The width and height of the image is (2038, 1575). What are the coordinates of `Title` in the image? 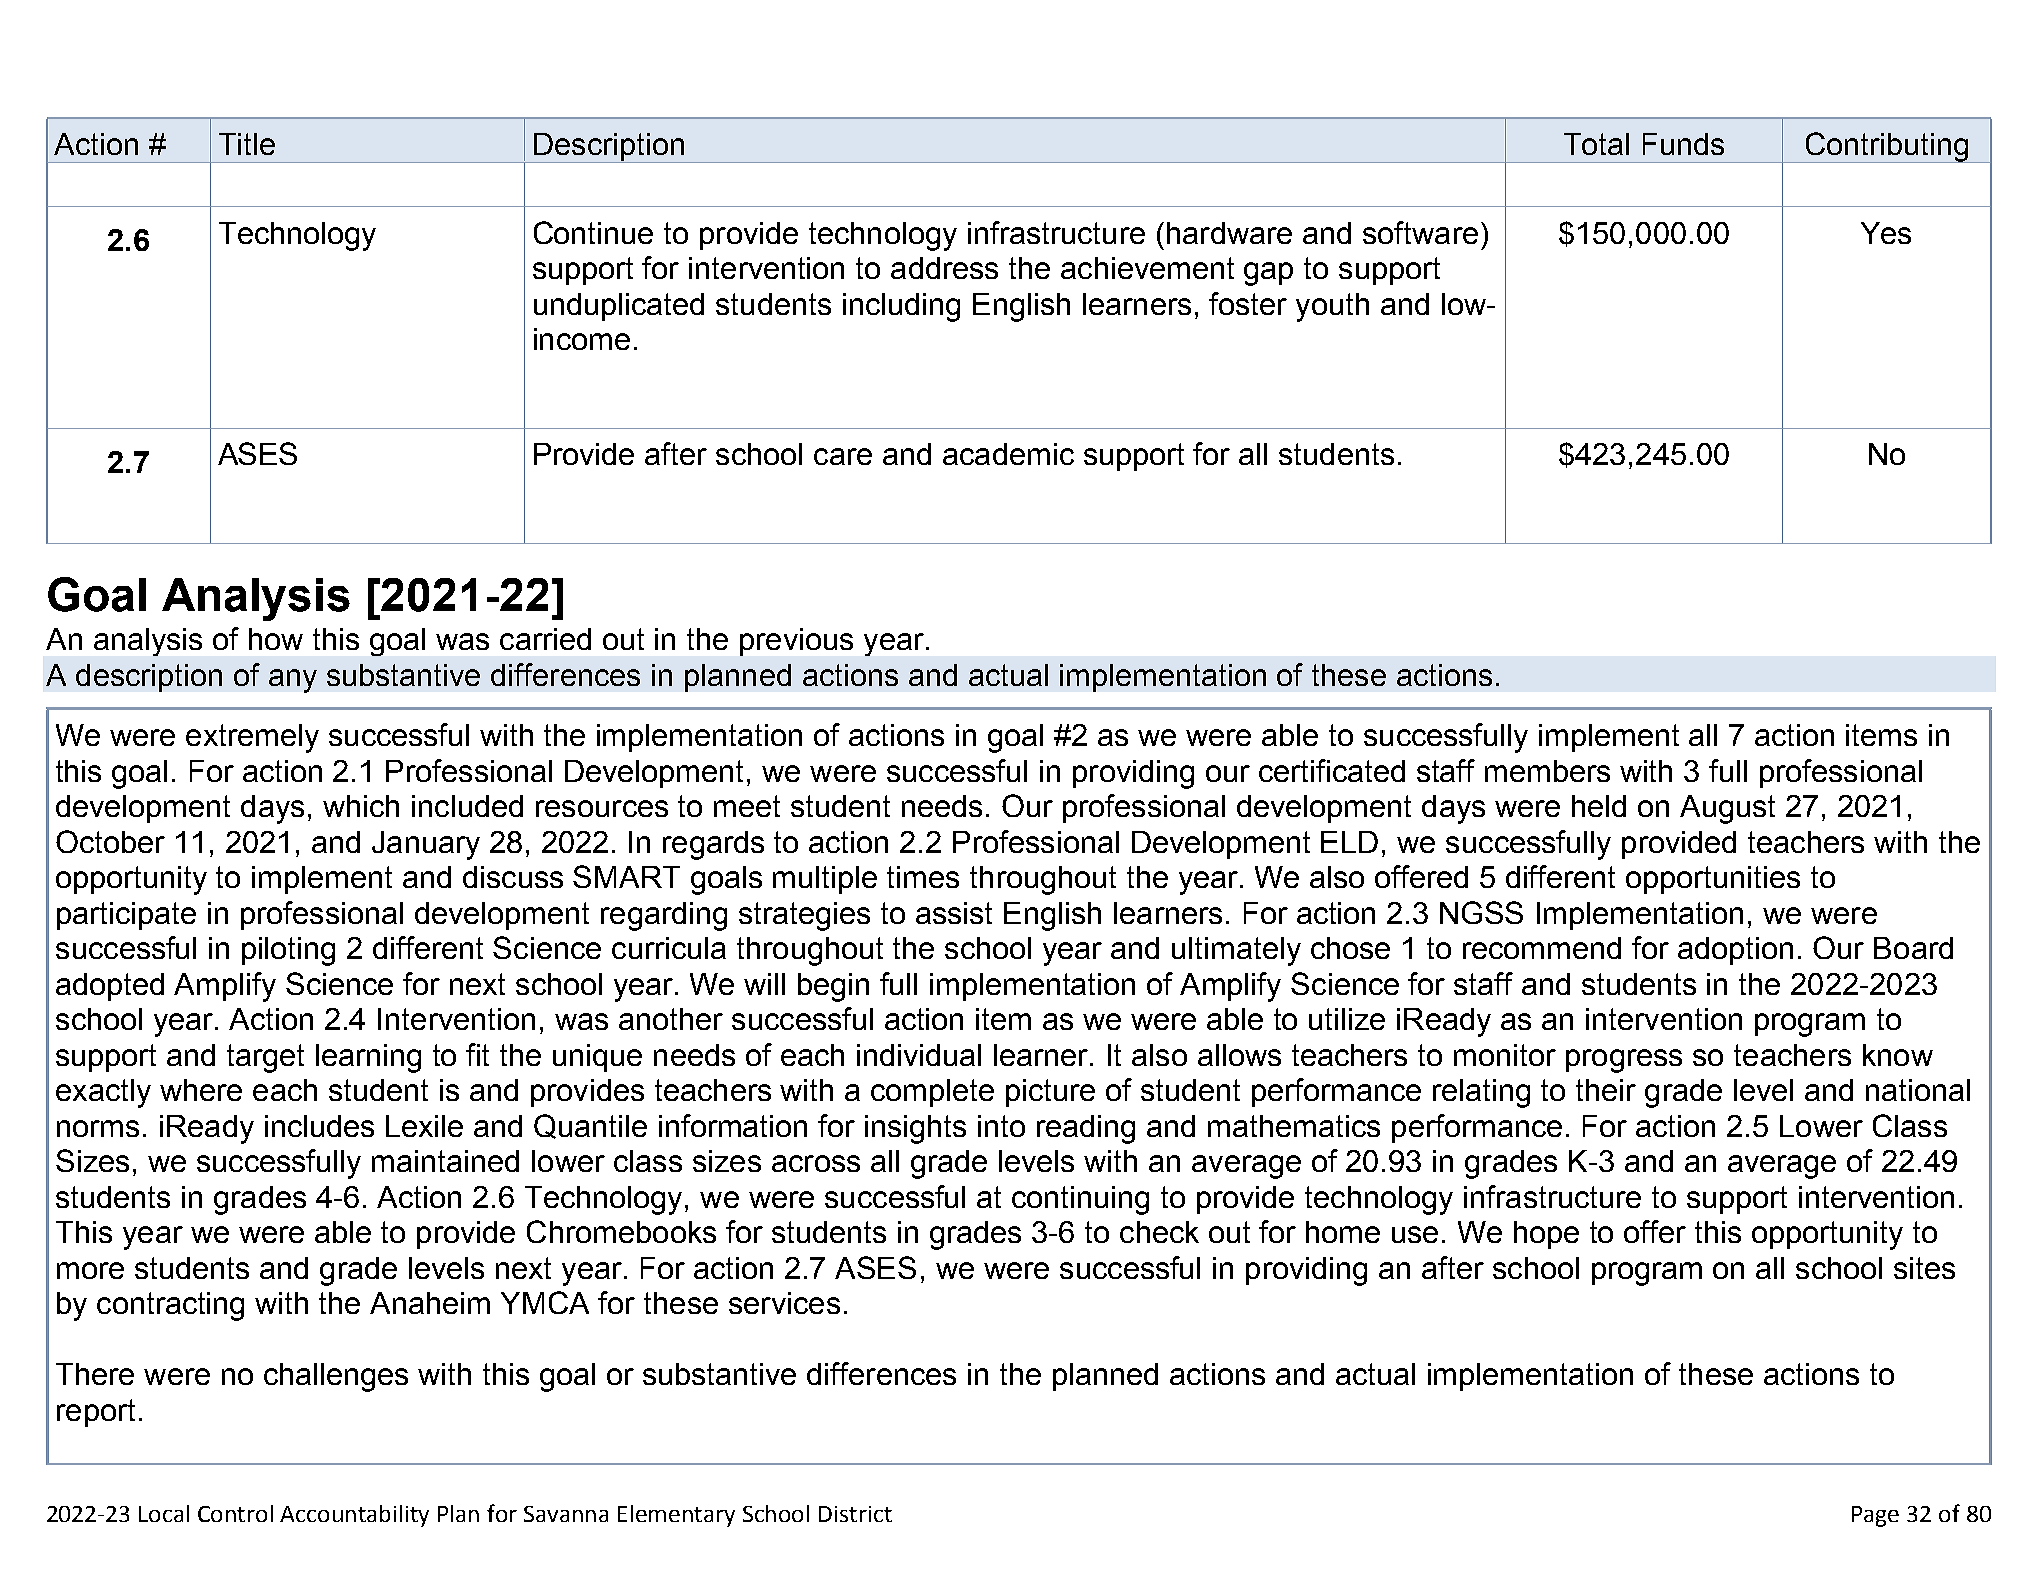 It's located at (247, 144).
